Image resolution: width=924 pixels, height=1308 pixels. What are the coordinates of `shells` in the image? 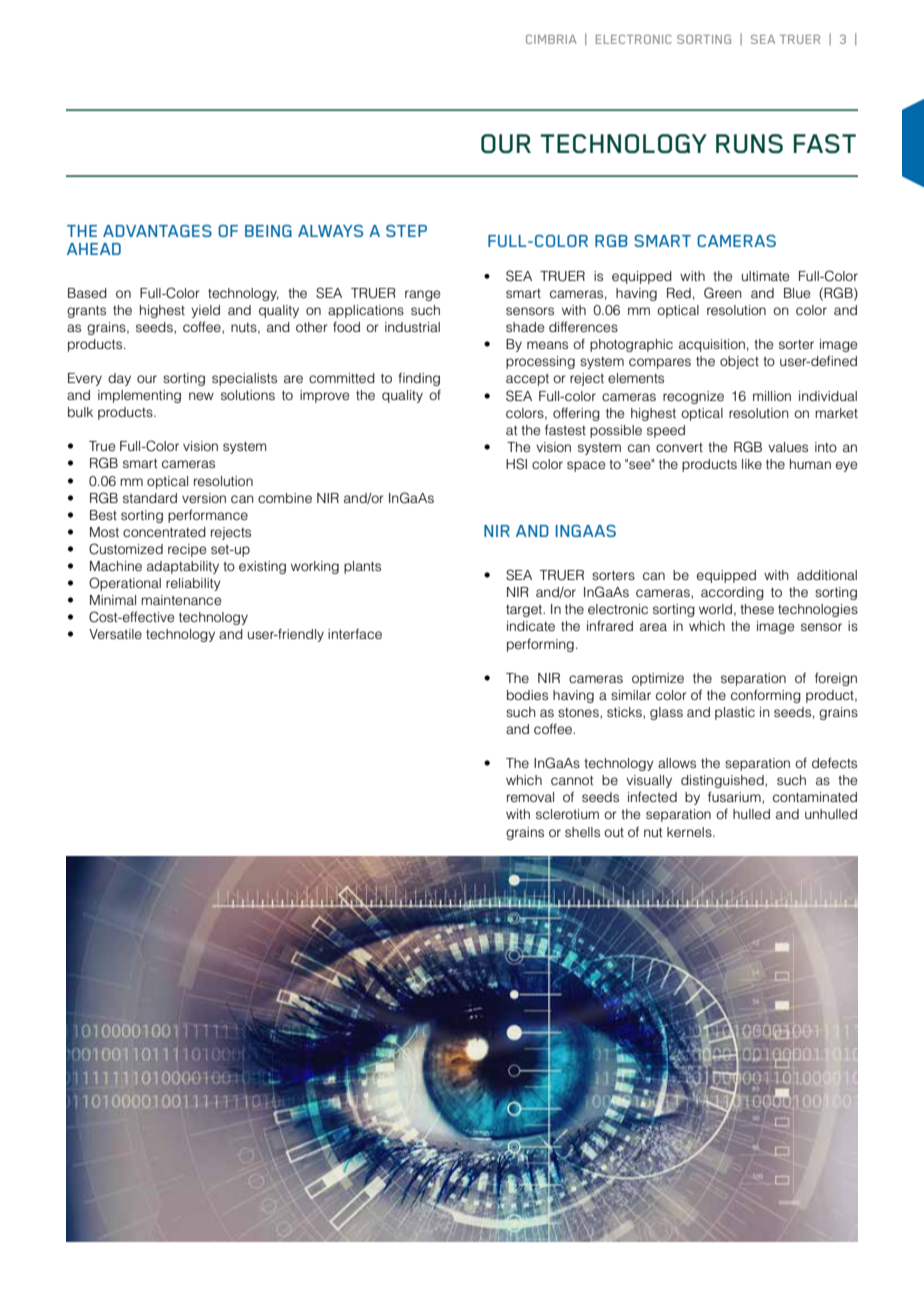 It's located at (582, 832).
